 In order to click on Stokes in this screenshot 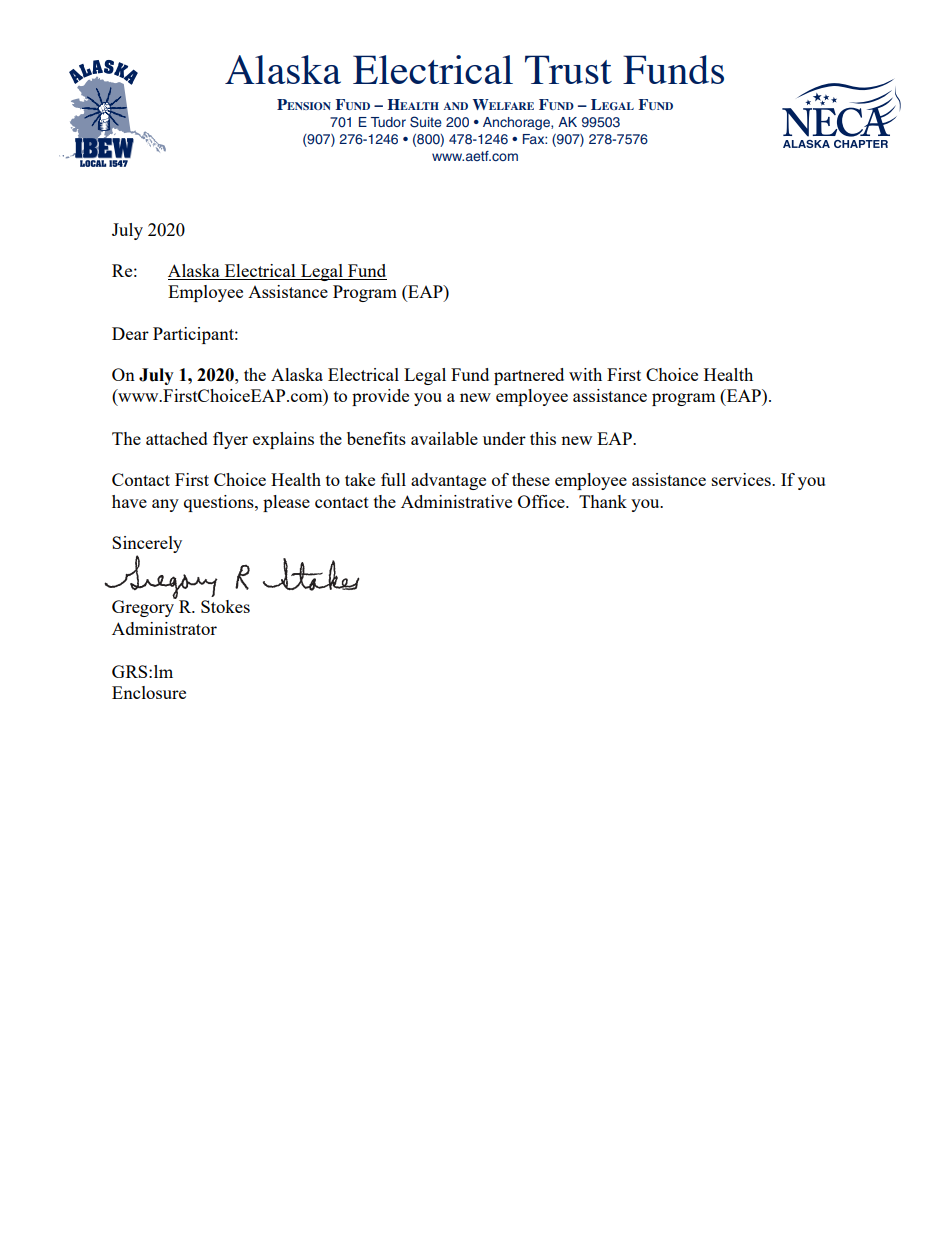, I will do `click(225, 606)`.
